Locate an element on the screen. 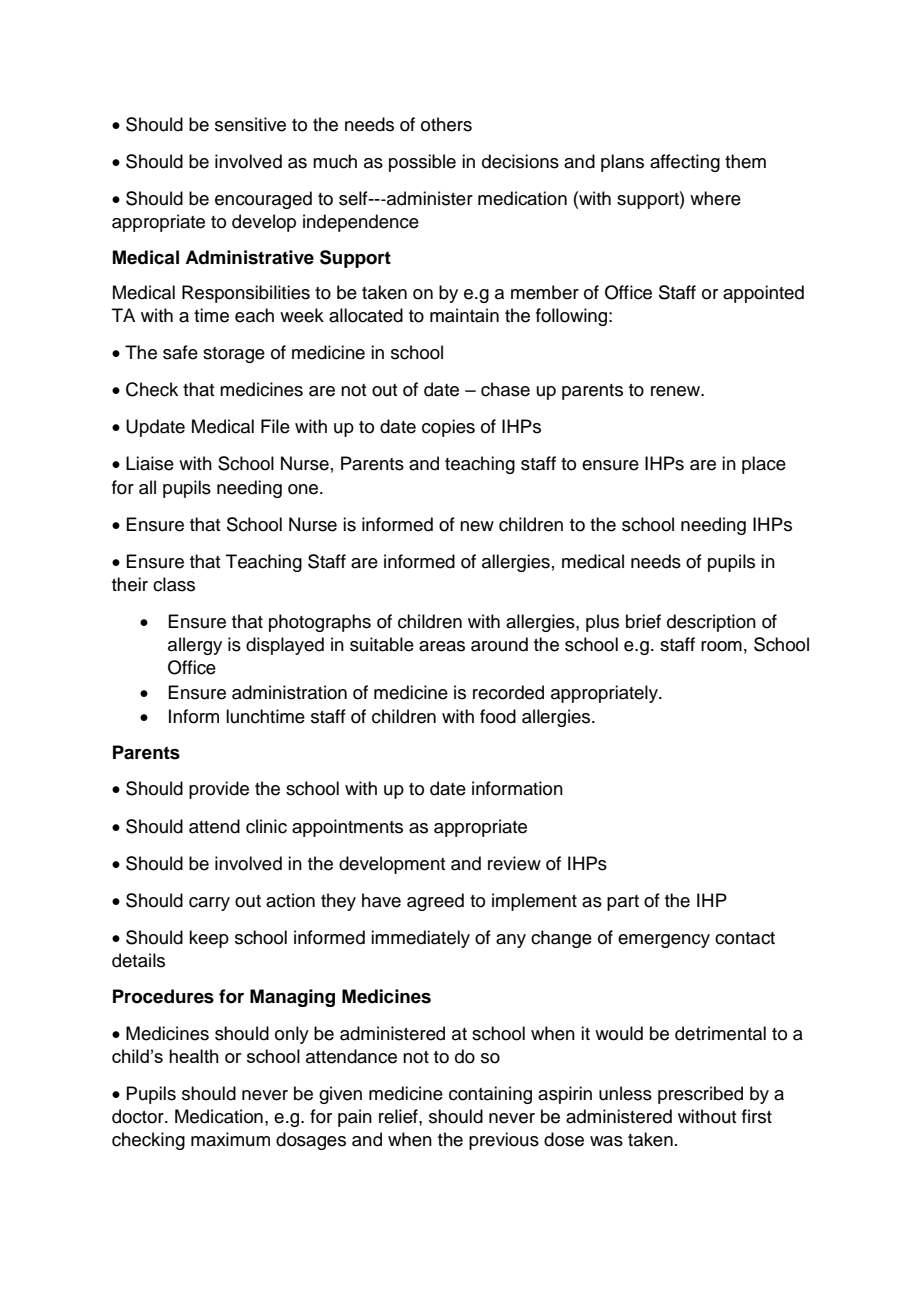  description is located at coordinates (711, 623).
